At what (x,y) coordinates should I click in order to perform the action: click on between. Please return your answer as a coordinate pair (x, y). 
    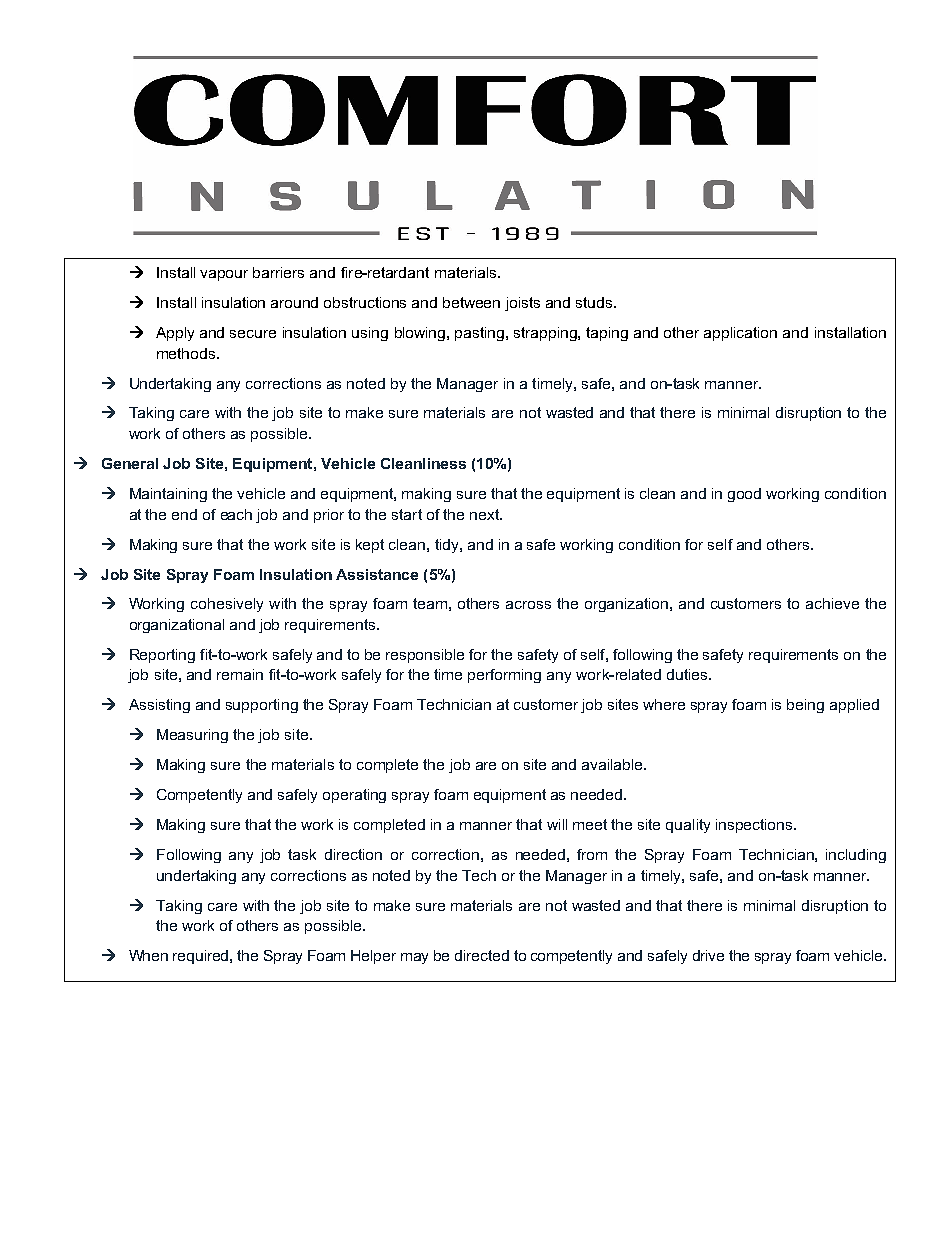
    Looking at the image, I should click on (471, 302).
